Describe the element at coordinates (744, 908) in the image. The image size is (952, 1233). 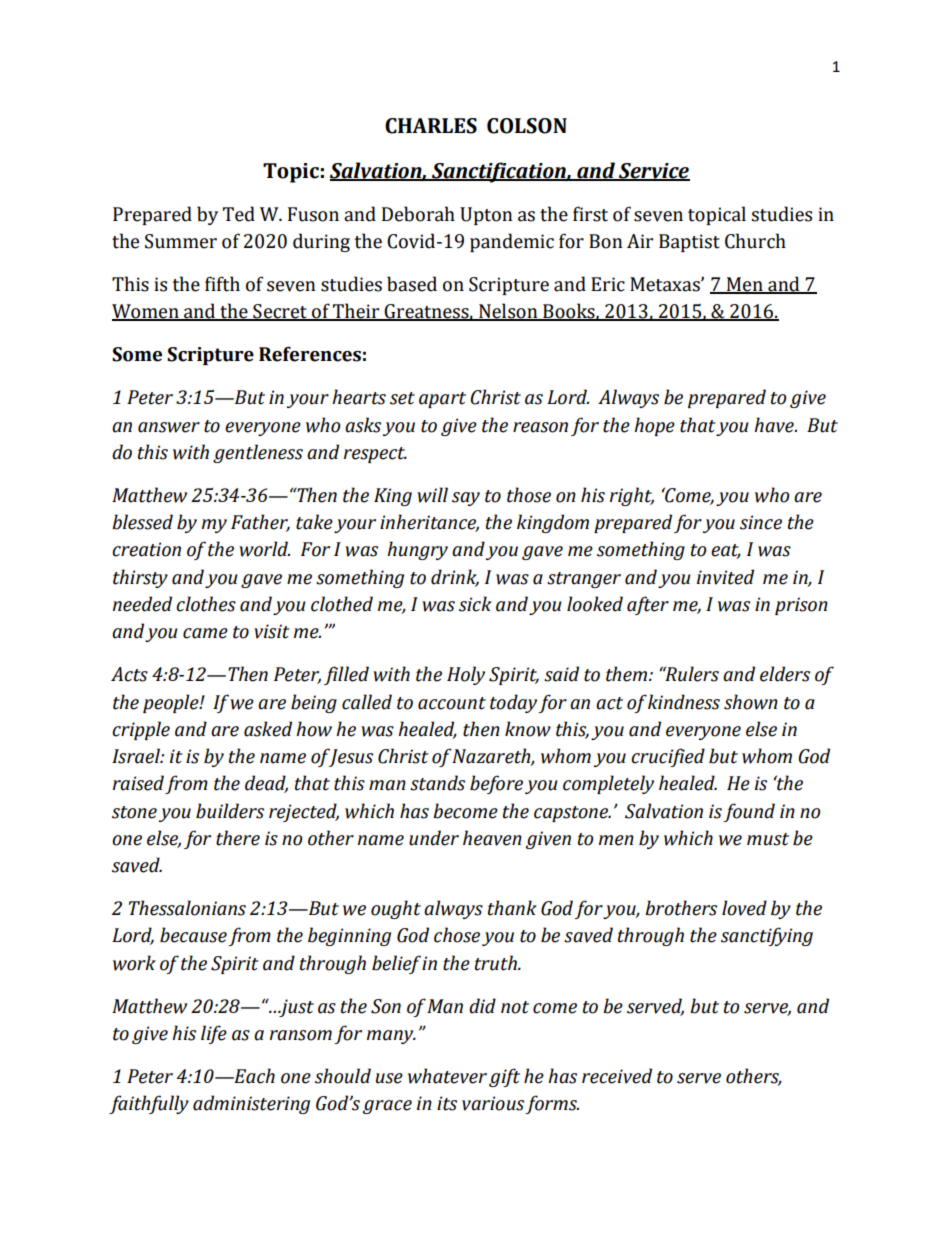
I see `loved` at that location.
